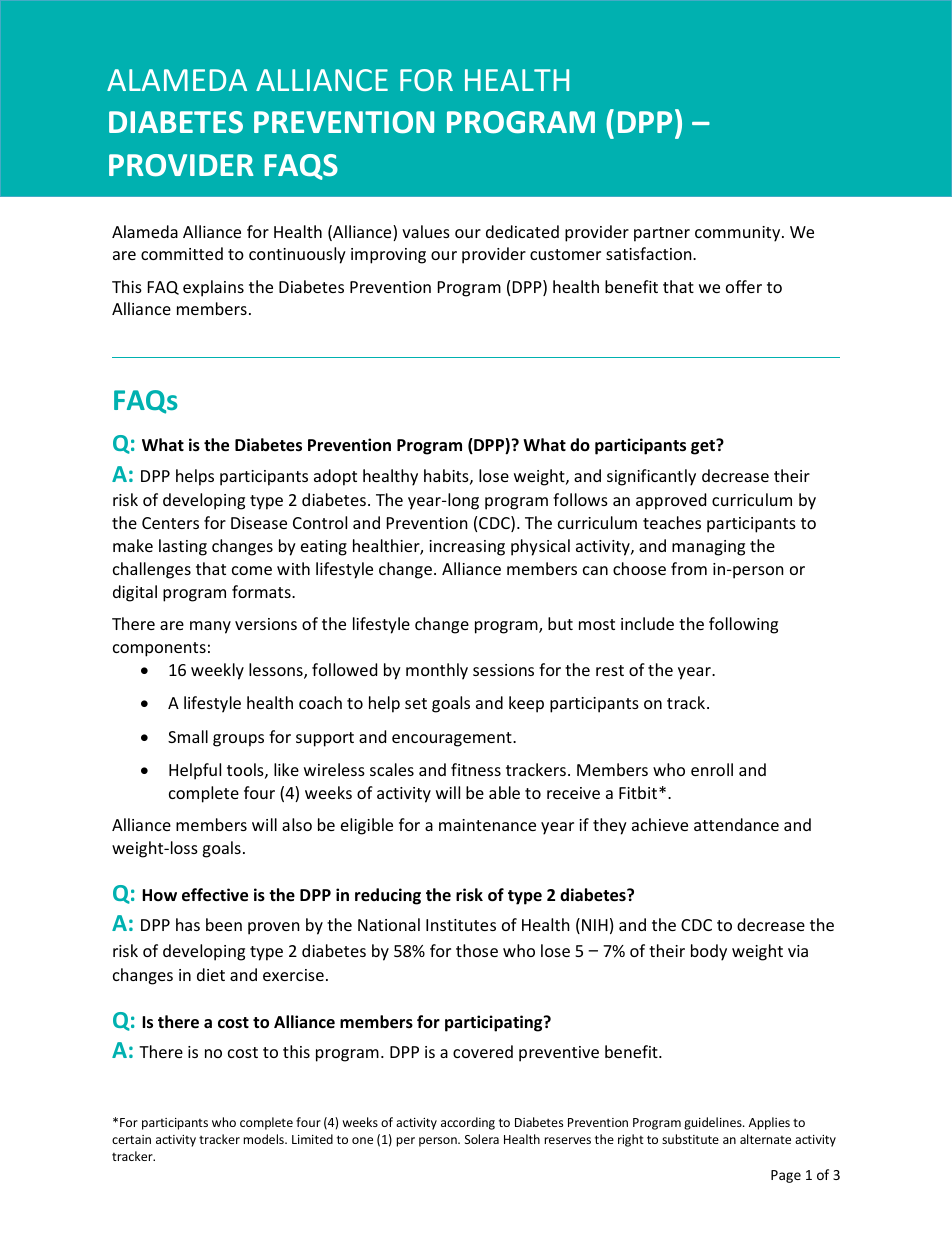 The height and width of the page is (1233, 952). Describe the element at coordinates (468, 1123) in the page. I see `according` at that location.
